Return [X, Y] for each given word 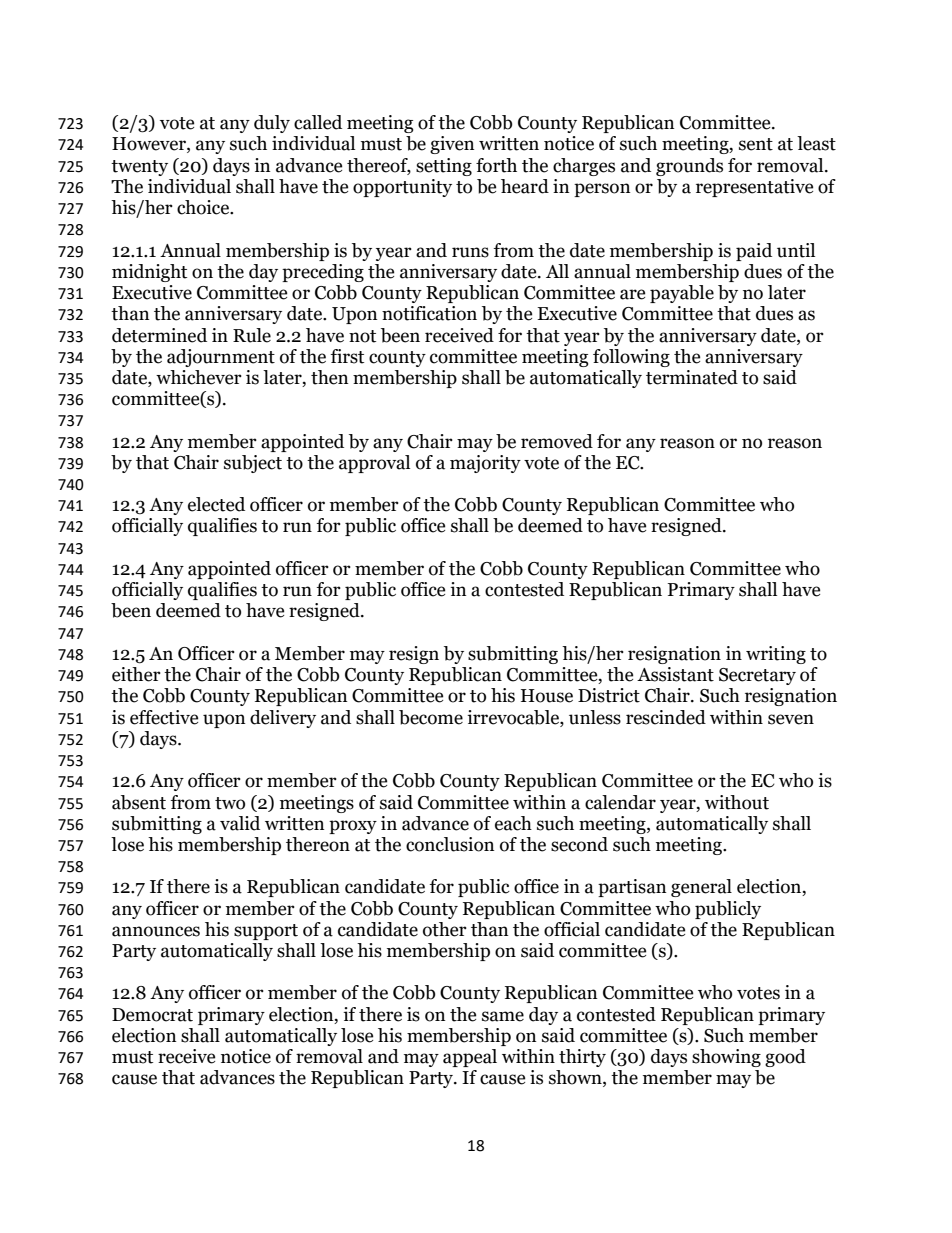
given [452, 145]
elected [216, 504]
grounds [689, 167]
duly [272, 124]
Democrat [152, 1015]
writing [776, 655]
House [547, 696]
